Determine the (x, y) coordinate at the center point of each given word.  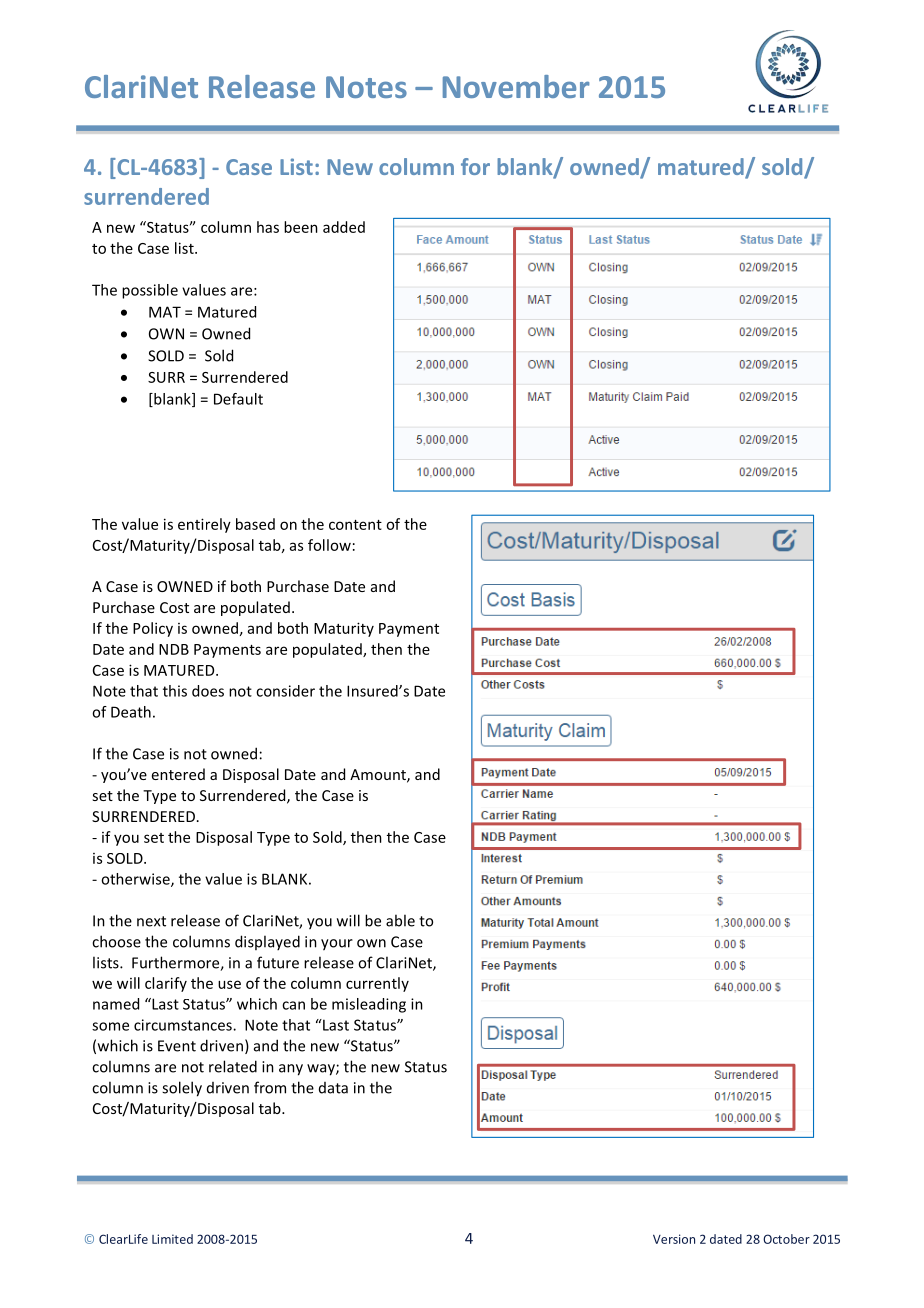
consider (285, 691)
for (475, 166)
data (333, 1088)
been (301, 227)
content (355, 525)
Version (674, 1239)
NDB (174, 649)
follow (329, 545)
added (344, 227)
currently (377, 984)
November (516, 86)
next (151, 921)
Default (238, 399)
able (400, 920)
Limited (172, 1239)
